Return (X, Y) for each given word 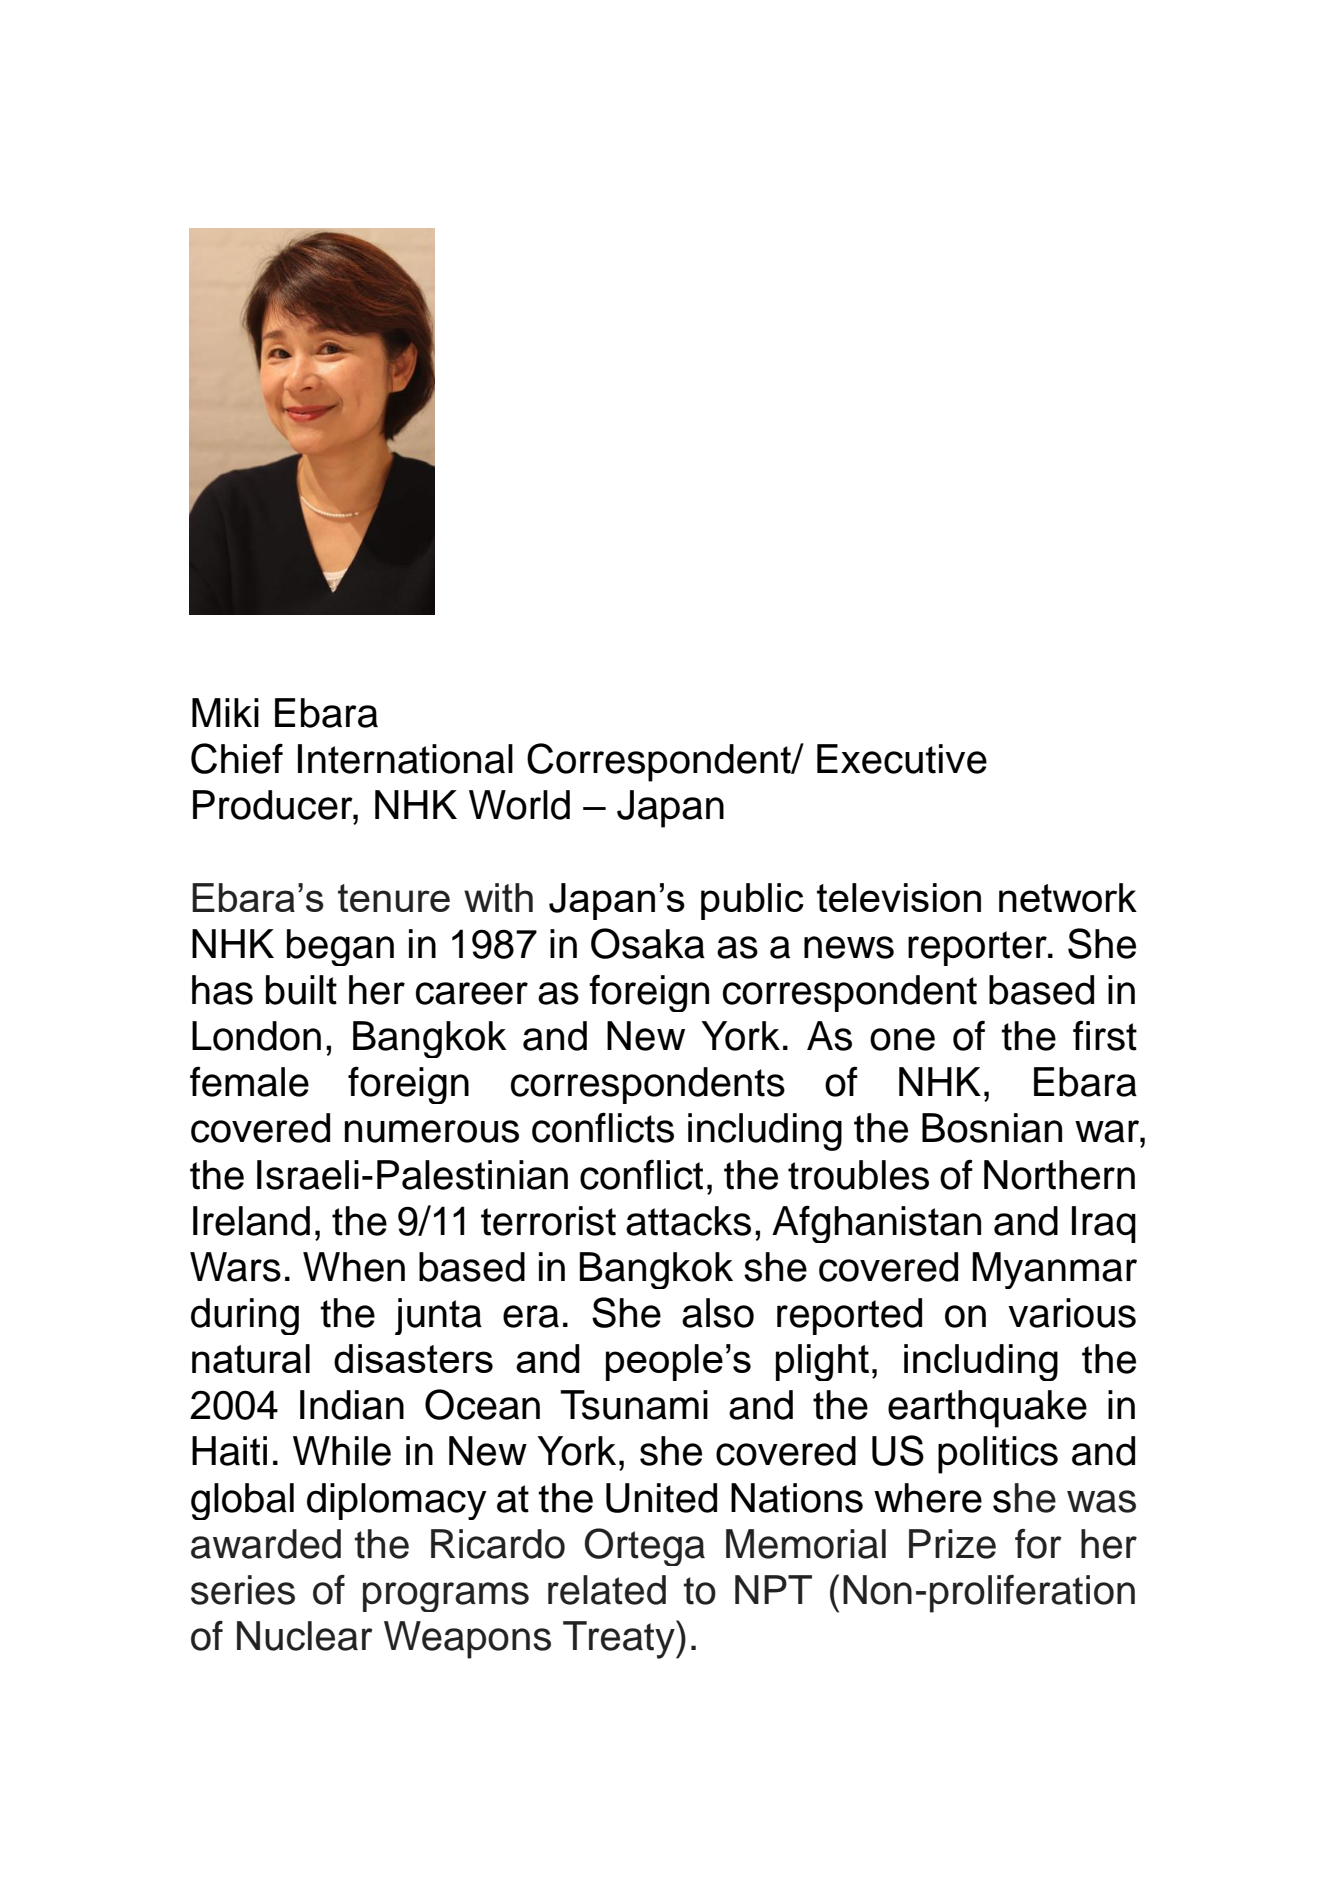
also (718, 1313)
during (245, 1316)
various (1072, 1313)
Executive (902, 759)
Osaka (648, 943)
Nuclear (305, 1636)
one (902, 1039)
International (405, 759)
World (519, 805)
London (256, 1036)
